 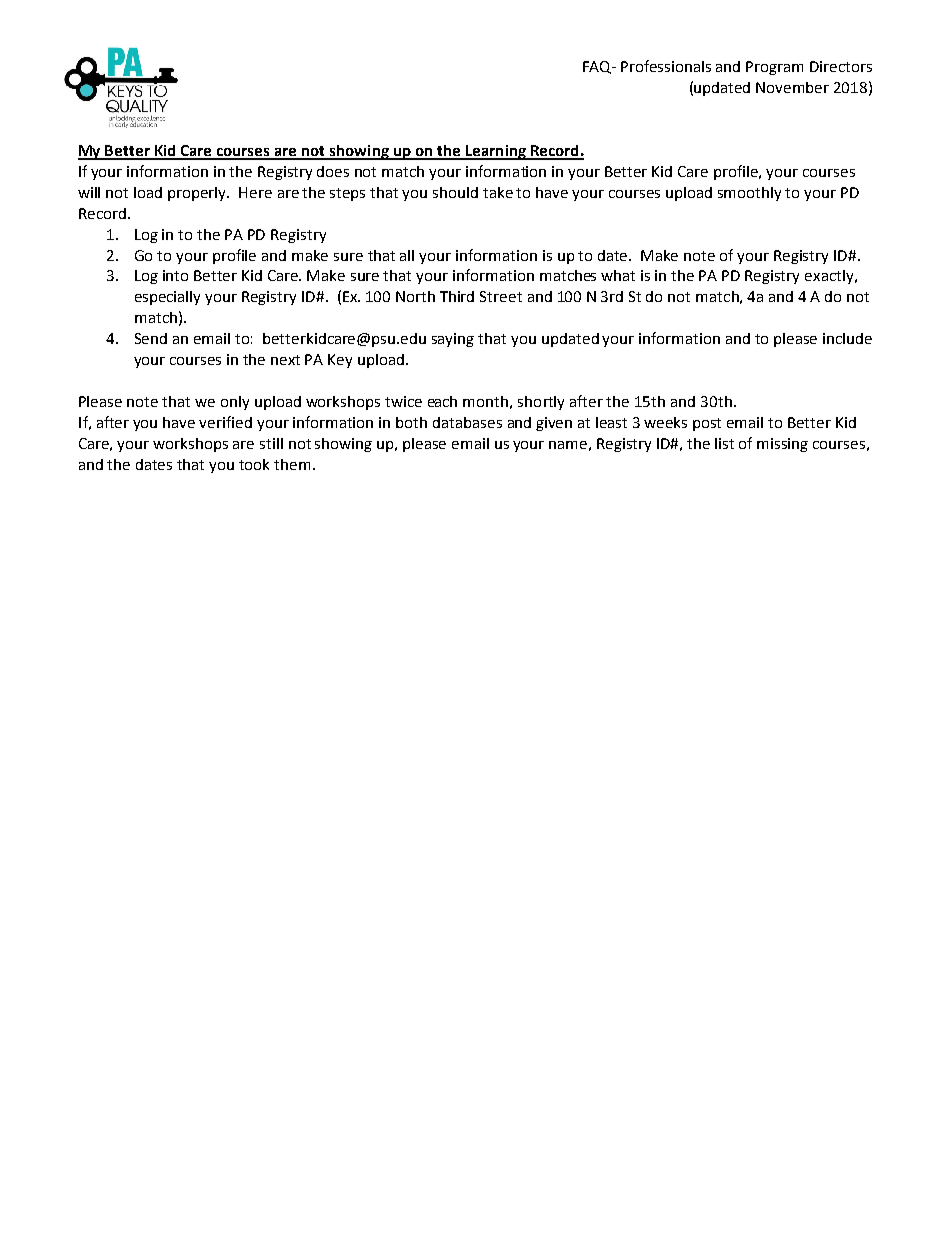 What do you see at coordinates (254, 464) in the image?
I see `took` at bounding box center [254, 464].
